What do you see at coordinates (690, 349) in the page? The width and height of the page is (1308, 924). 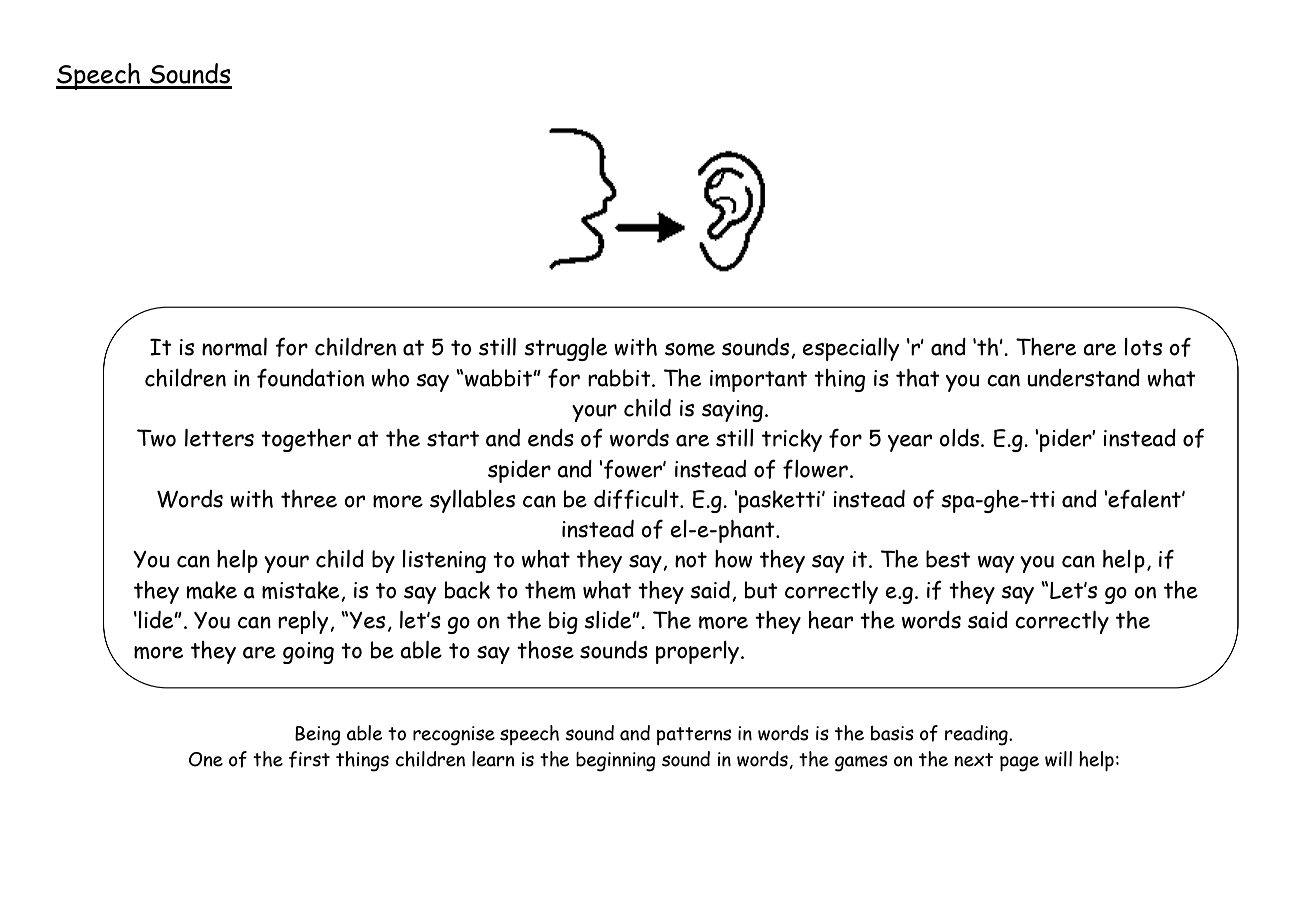 I see `some` at bounding box center [690, 349].
